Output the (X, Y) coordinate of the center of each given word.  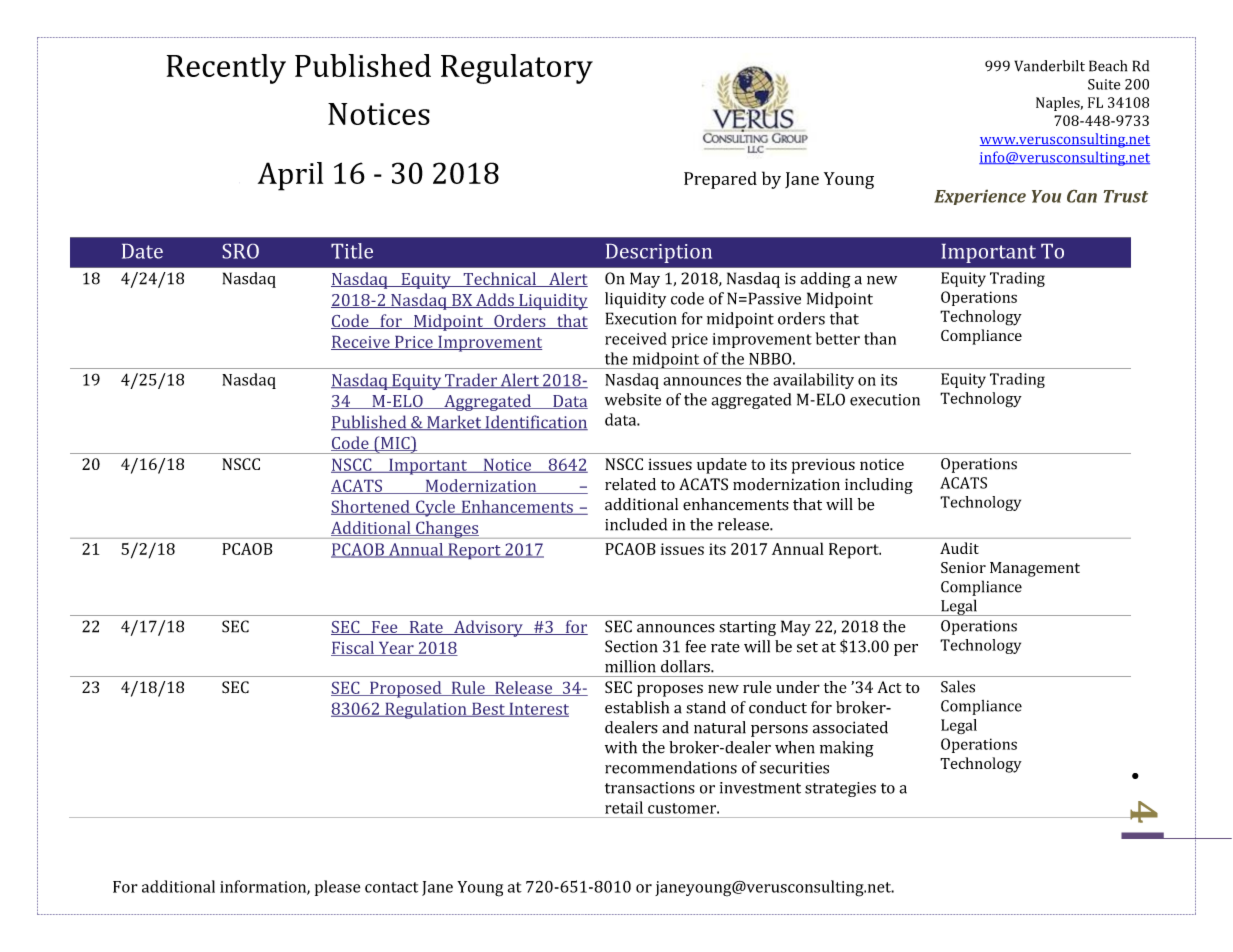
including (879, 486)
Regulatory (517, 69)
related (630, 484)
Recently (226, 69)
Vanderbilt (1049, 66)
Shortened (371, 507)
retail (624, 807)
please (337, 888)
